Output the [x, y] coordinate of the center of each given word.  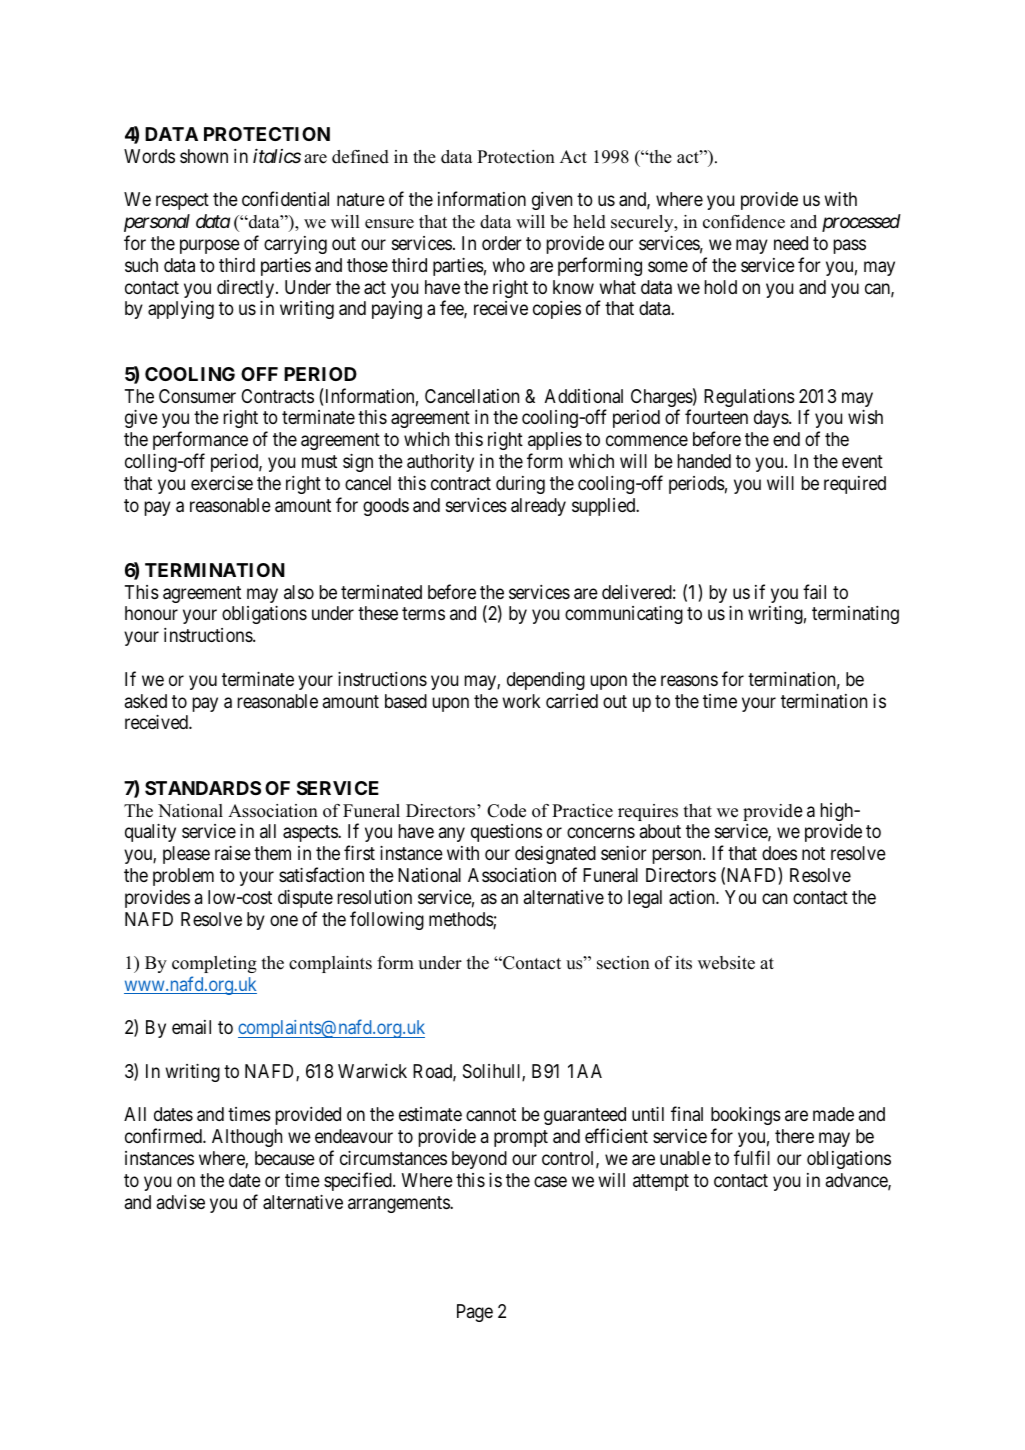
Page [475, 1313]
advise [181, 1202]
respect [182, 201]
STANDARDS [203, 788]
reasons [689, 680]
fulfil [752, 1157]
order [502, 243]
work [522, 701]
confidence [744, 222]
